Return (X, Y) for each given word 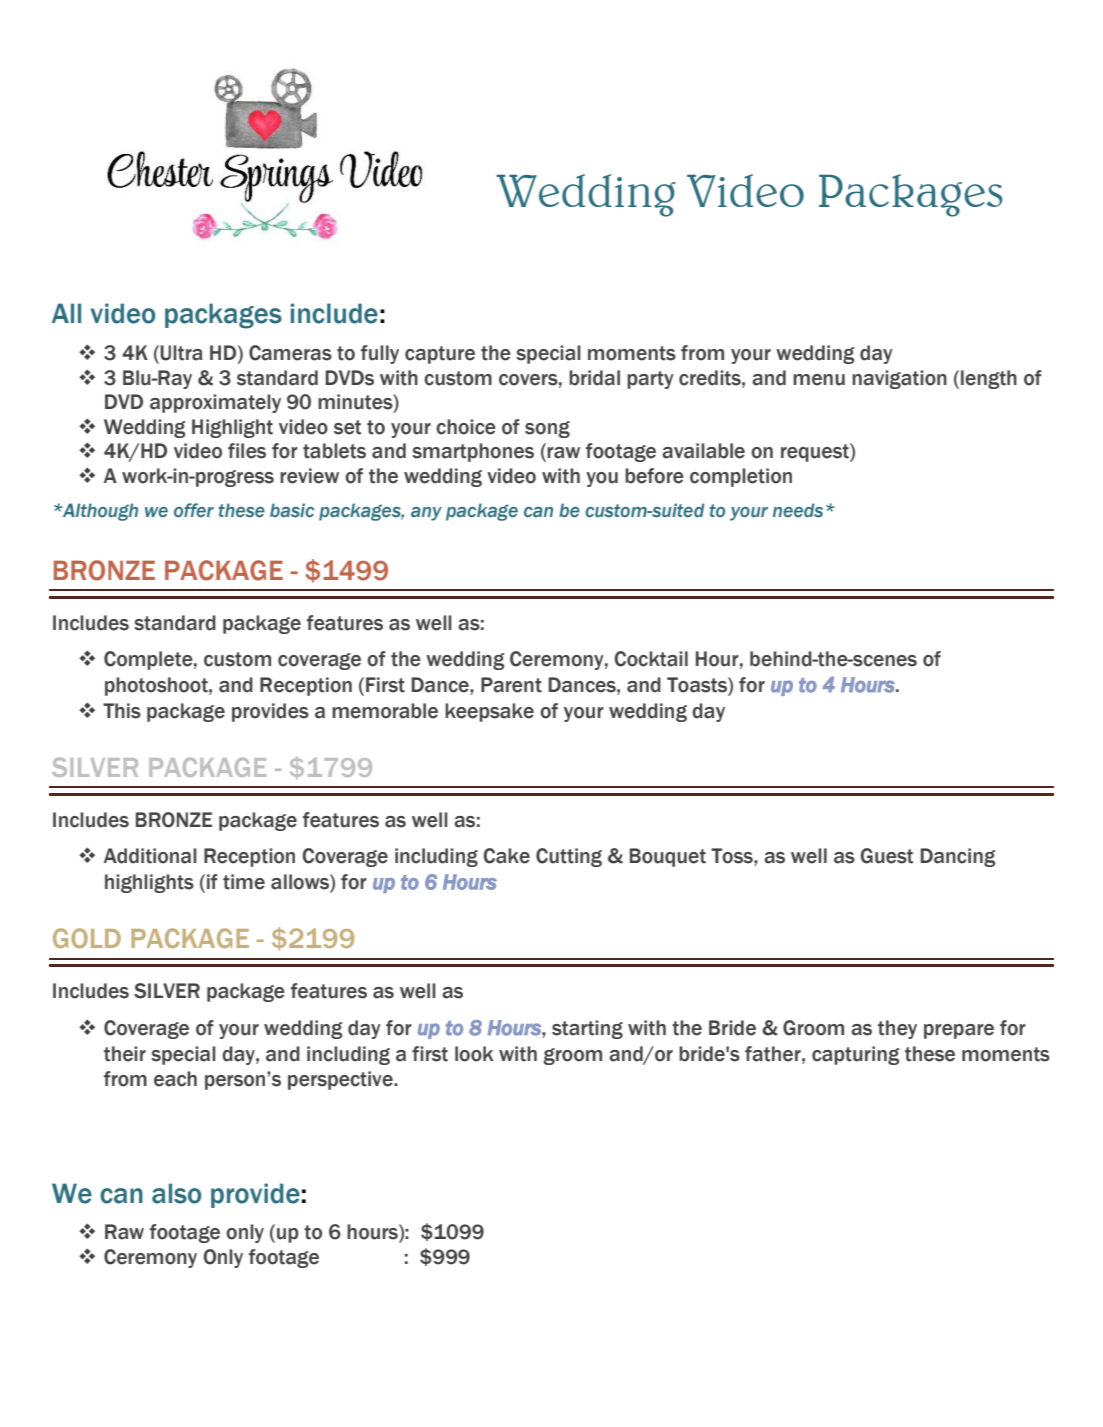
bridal (594, 378)
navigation (899, 379)
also (176, 1193)
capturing (856, 1055)
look (474, 1054)
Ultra (181, 353)
